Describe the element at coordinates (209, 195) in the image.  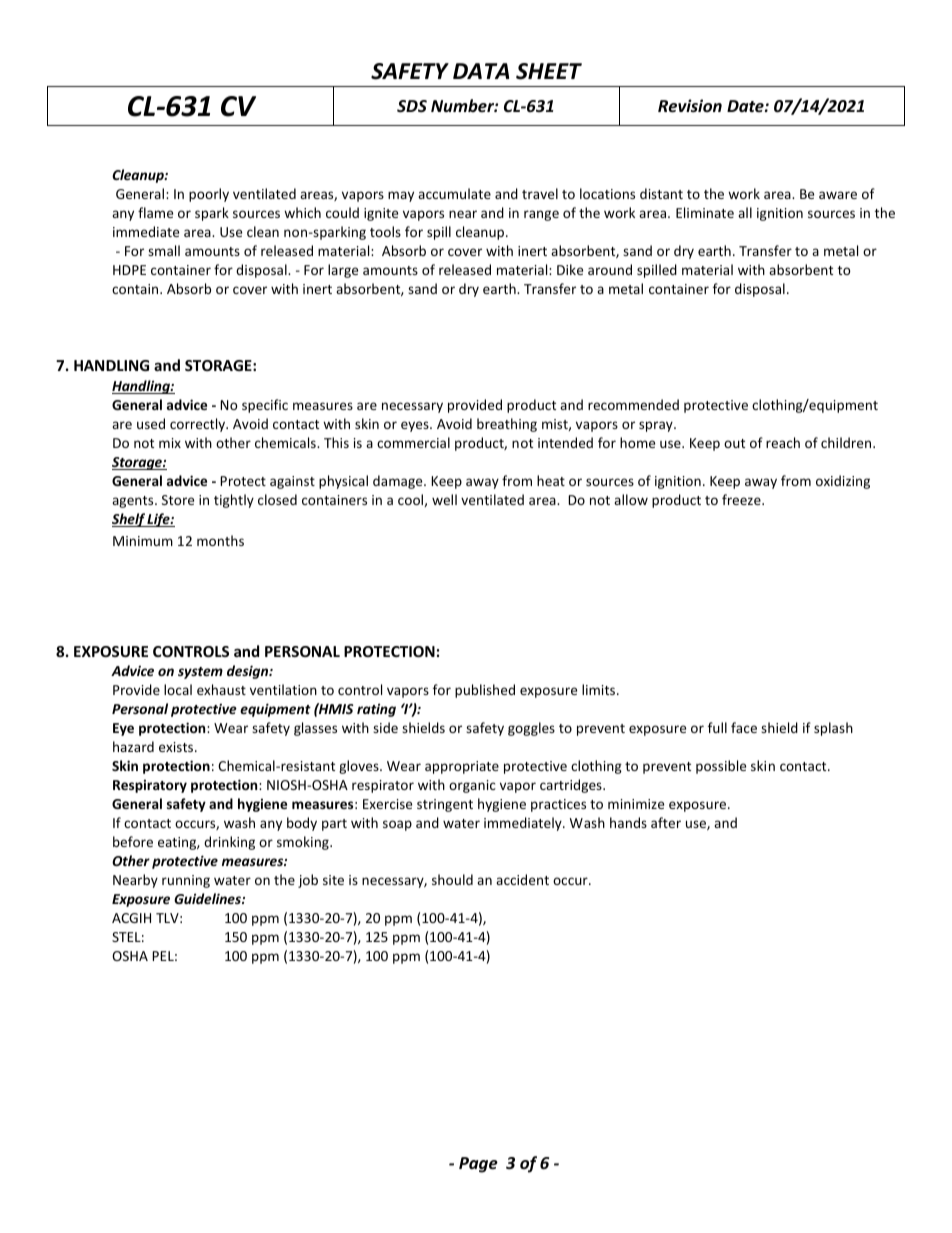
I see `poorly` at that location.
